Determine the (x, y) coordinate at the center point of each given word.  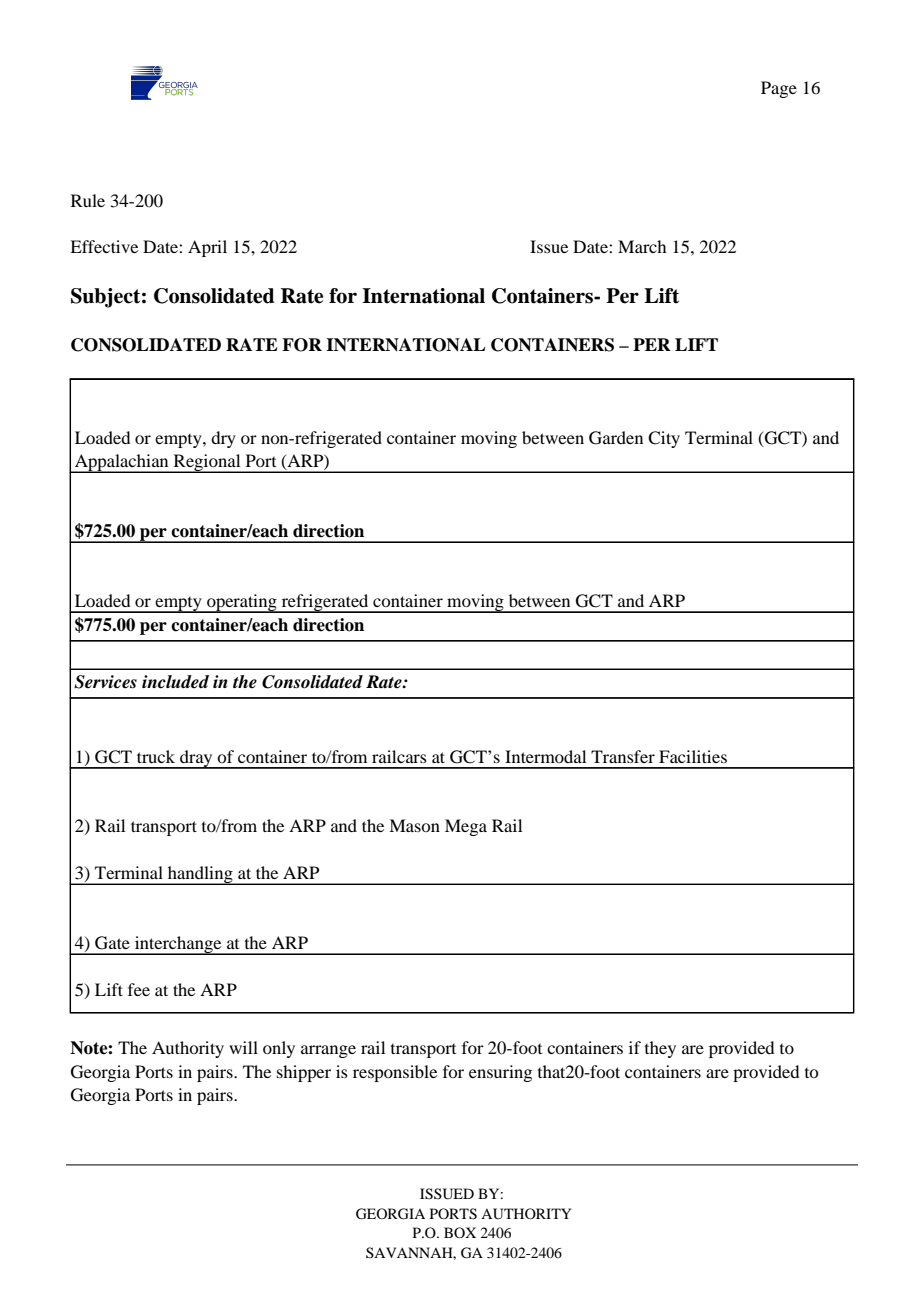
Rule (88, 200)
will (243, 1047)
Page (779, 89)
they (660, 1049)
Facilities (693, 756)
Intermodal (545, 756)
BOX (460, 1232)
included (175, 682)
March (642, 246)
